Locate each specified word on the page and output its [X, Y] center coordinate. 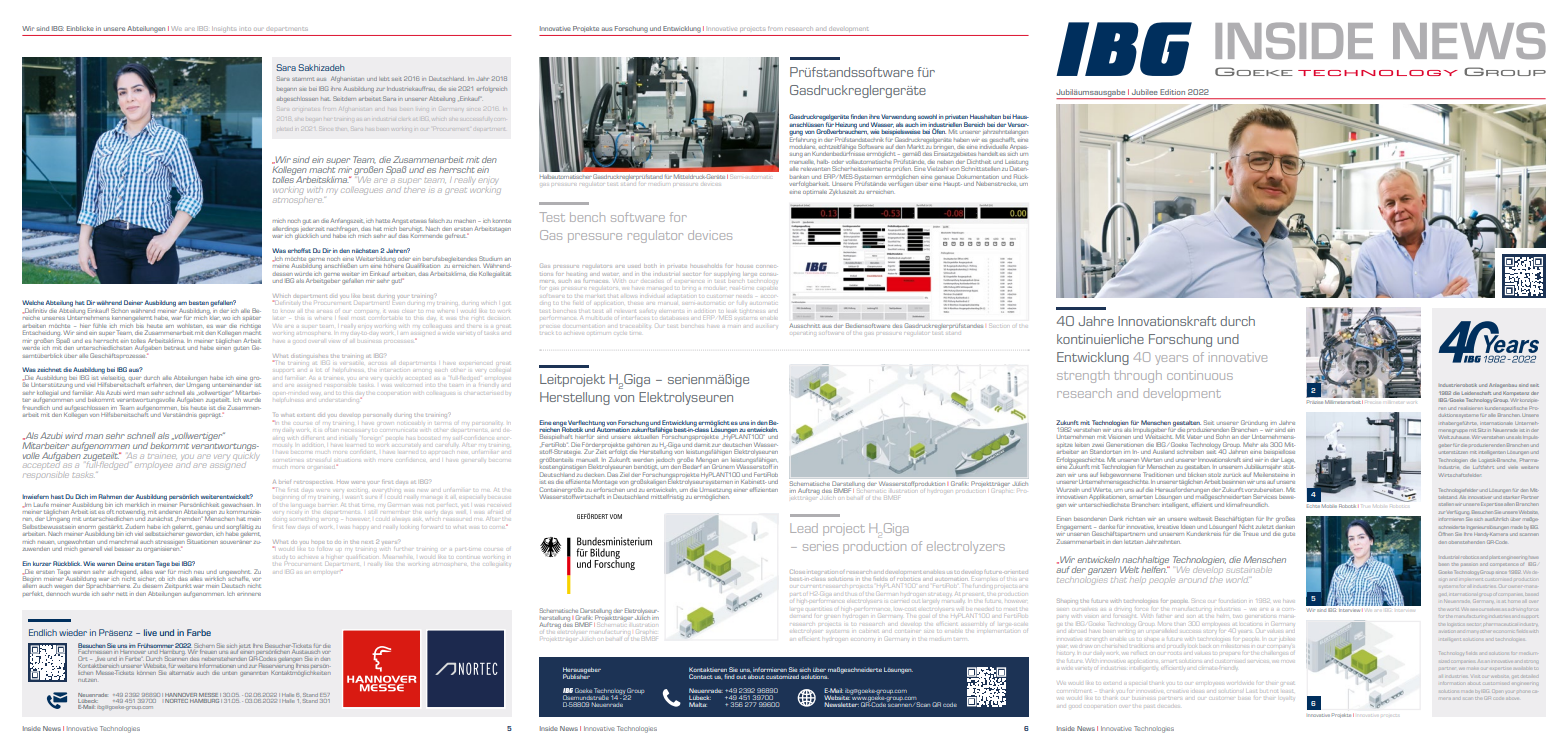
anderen [169, 512]
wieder [73, 632]
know [287, 311]
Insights [224, 28]
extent [306, 415]
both [650, 266]
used [634, 266]
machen [465, 221]
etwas [418, 221]
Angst [400, 221]
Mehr [1250, 445]
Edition [1172, 92]
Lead [804, 528]
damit [702, 445]
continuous [1200, 376]
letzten [1133, 542]
